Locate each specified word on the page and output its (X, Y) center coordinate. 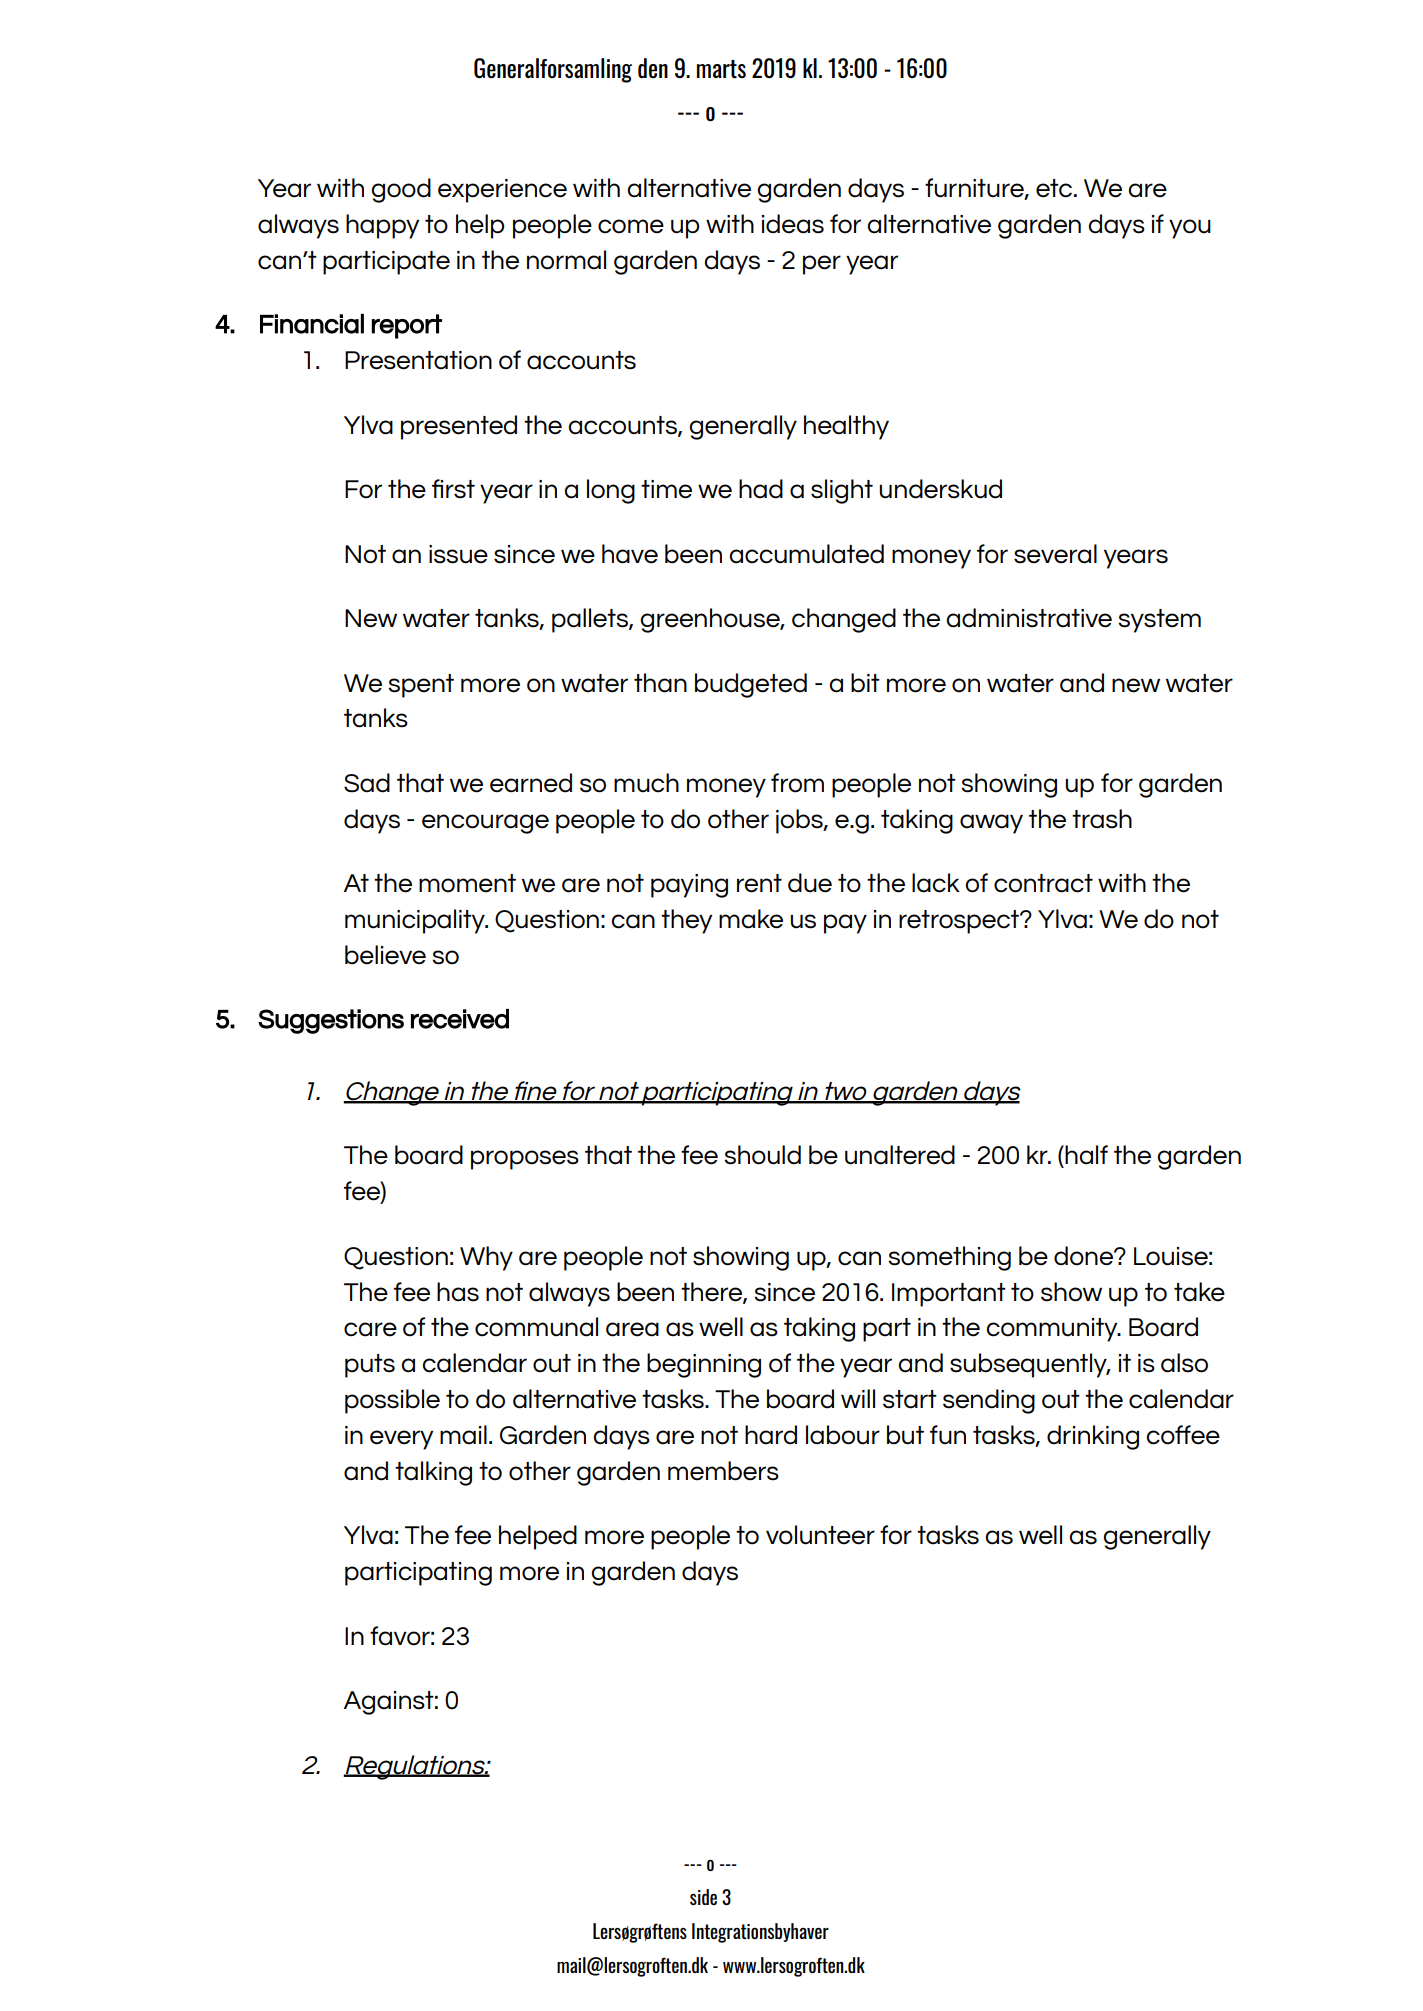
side (703, 1897)
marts (721, 69)
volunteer (820, 1535)
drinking (1093, 1437)
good (401, 190)
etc (1055, 188)
